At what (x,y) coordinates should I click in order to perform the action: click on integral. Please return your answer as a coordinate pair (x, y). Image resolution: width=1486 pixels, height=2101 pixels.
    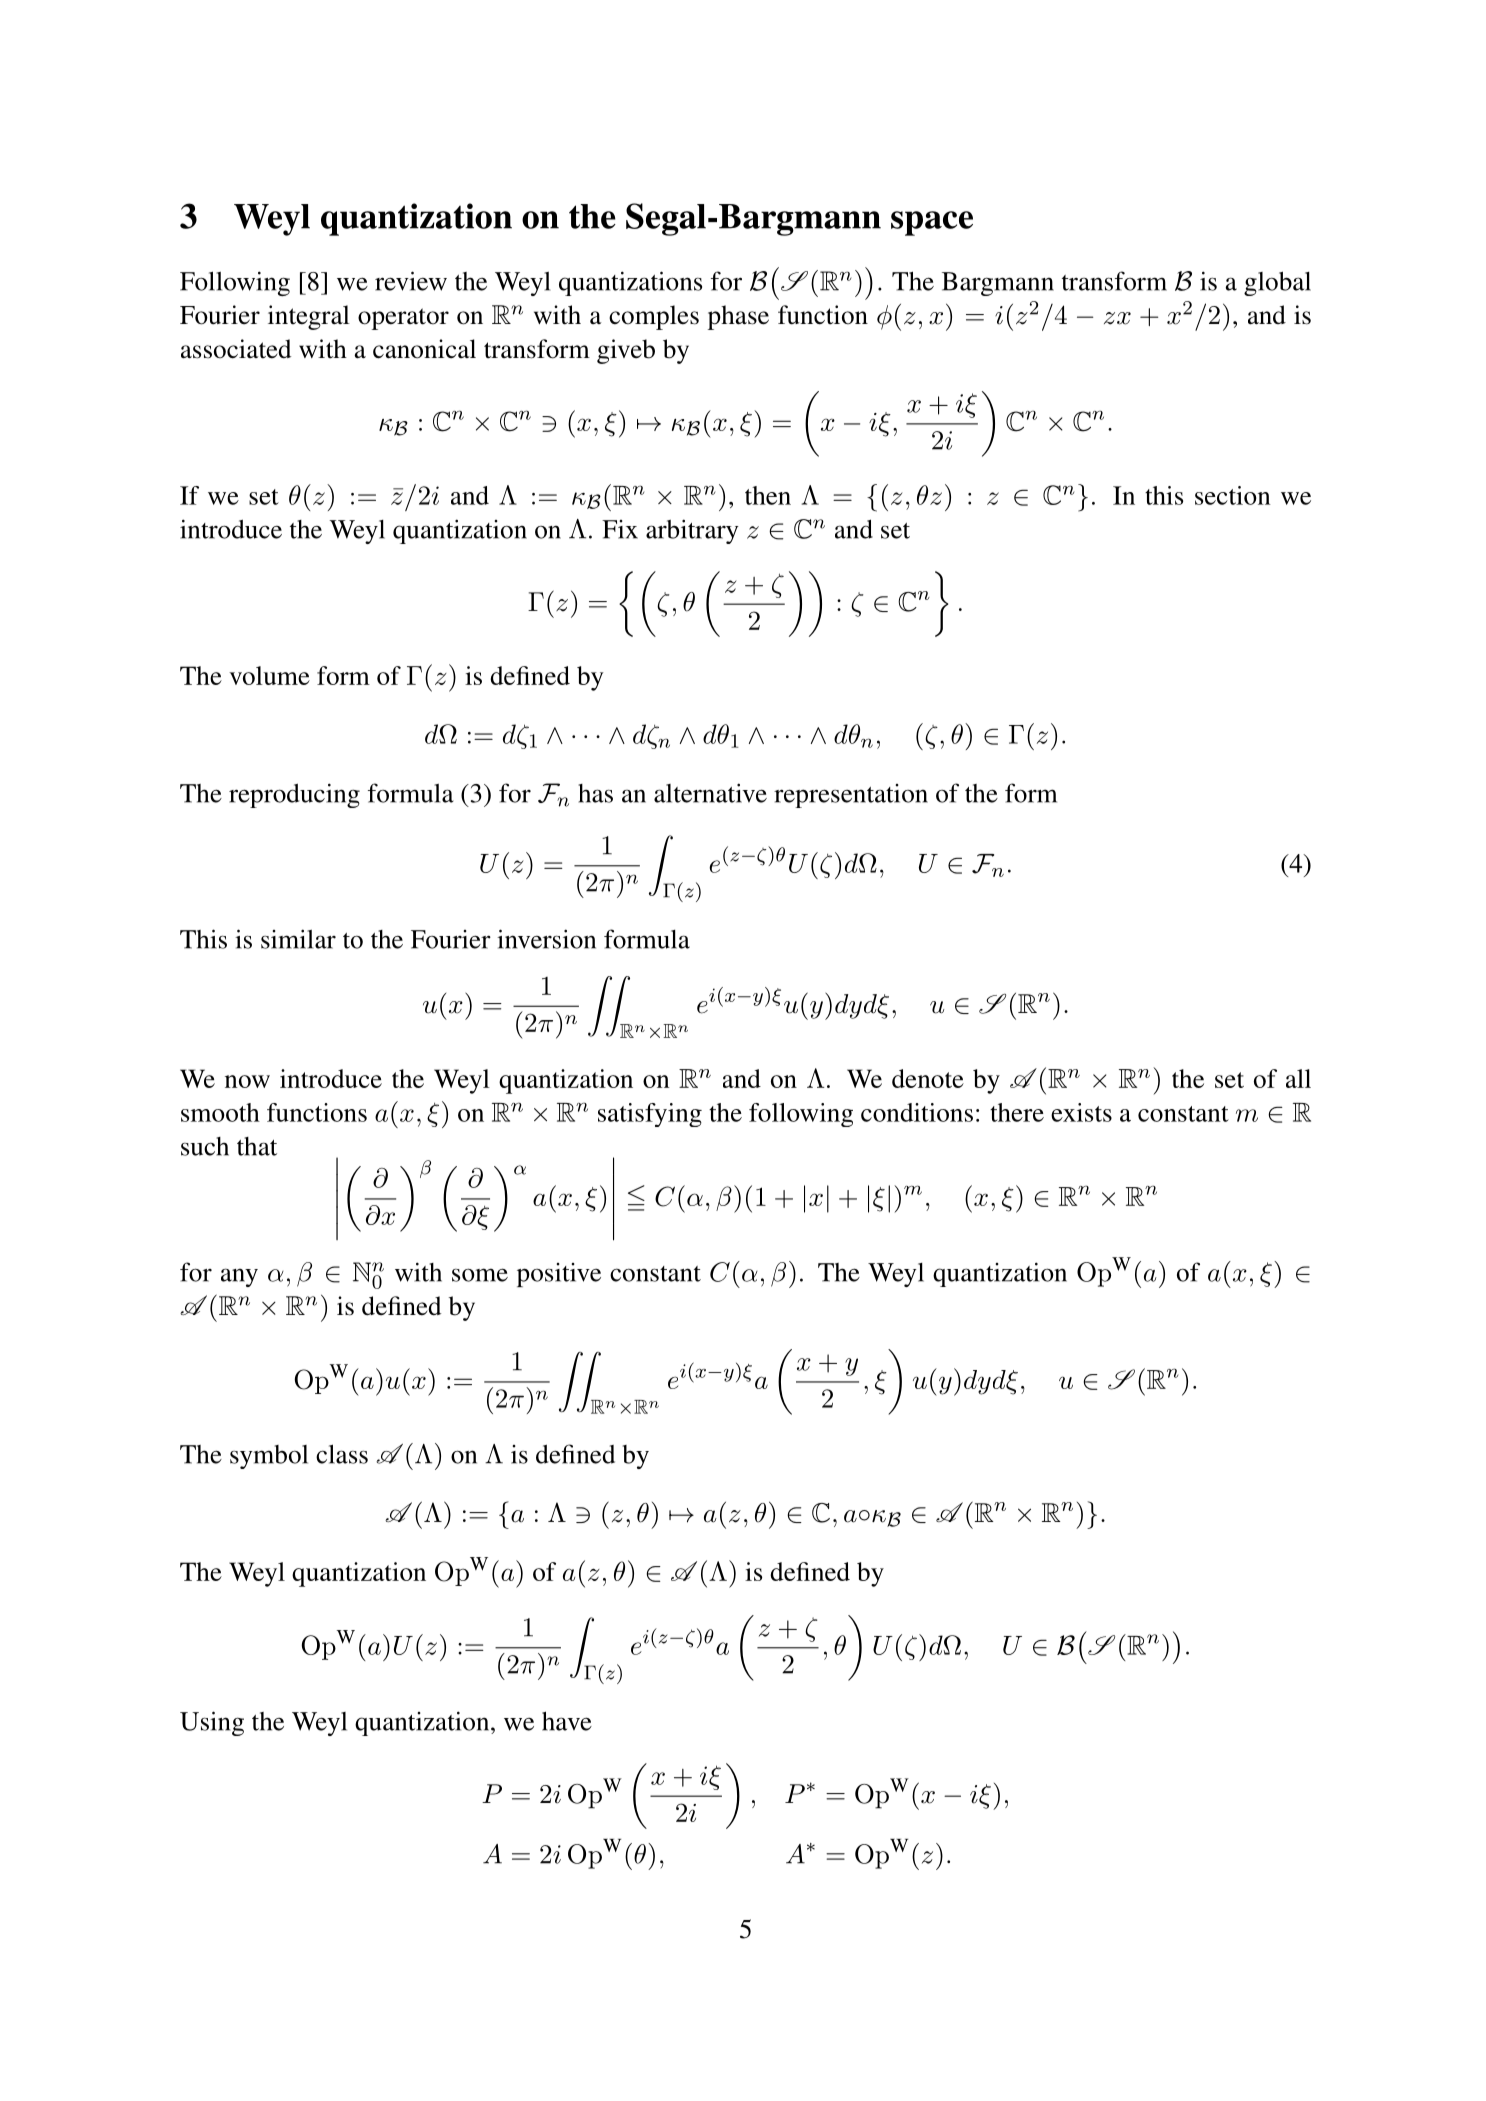
    Looking at the image, I should click on (309, 317).
